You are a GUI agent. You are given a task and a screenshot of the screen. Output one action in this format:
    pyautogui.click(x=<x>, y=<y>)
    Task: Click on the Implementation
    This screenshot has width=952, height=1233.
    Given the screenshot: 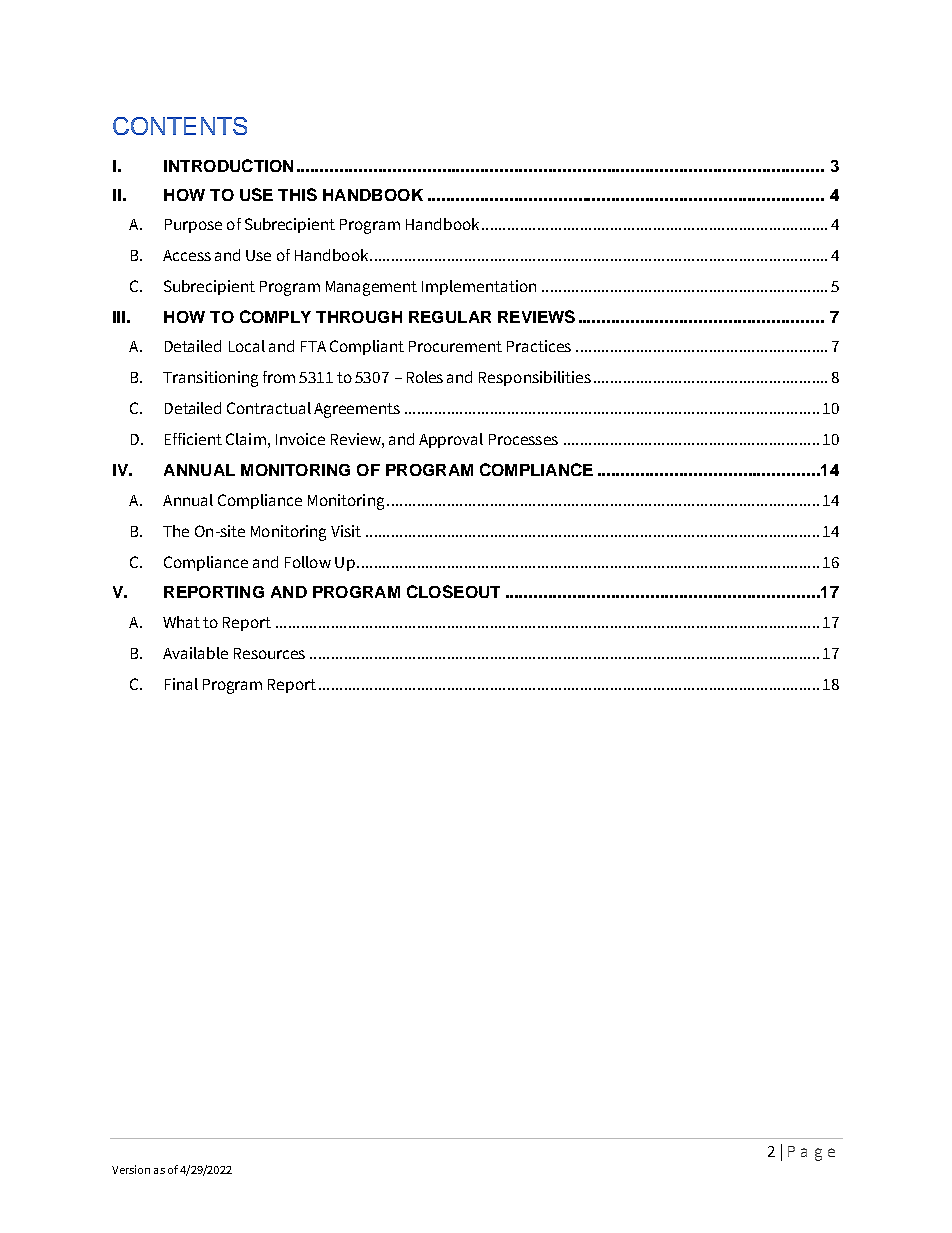 What is the action you would take?
    pyautogui.click(x=479, y=287)
